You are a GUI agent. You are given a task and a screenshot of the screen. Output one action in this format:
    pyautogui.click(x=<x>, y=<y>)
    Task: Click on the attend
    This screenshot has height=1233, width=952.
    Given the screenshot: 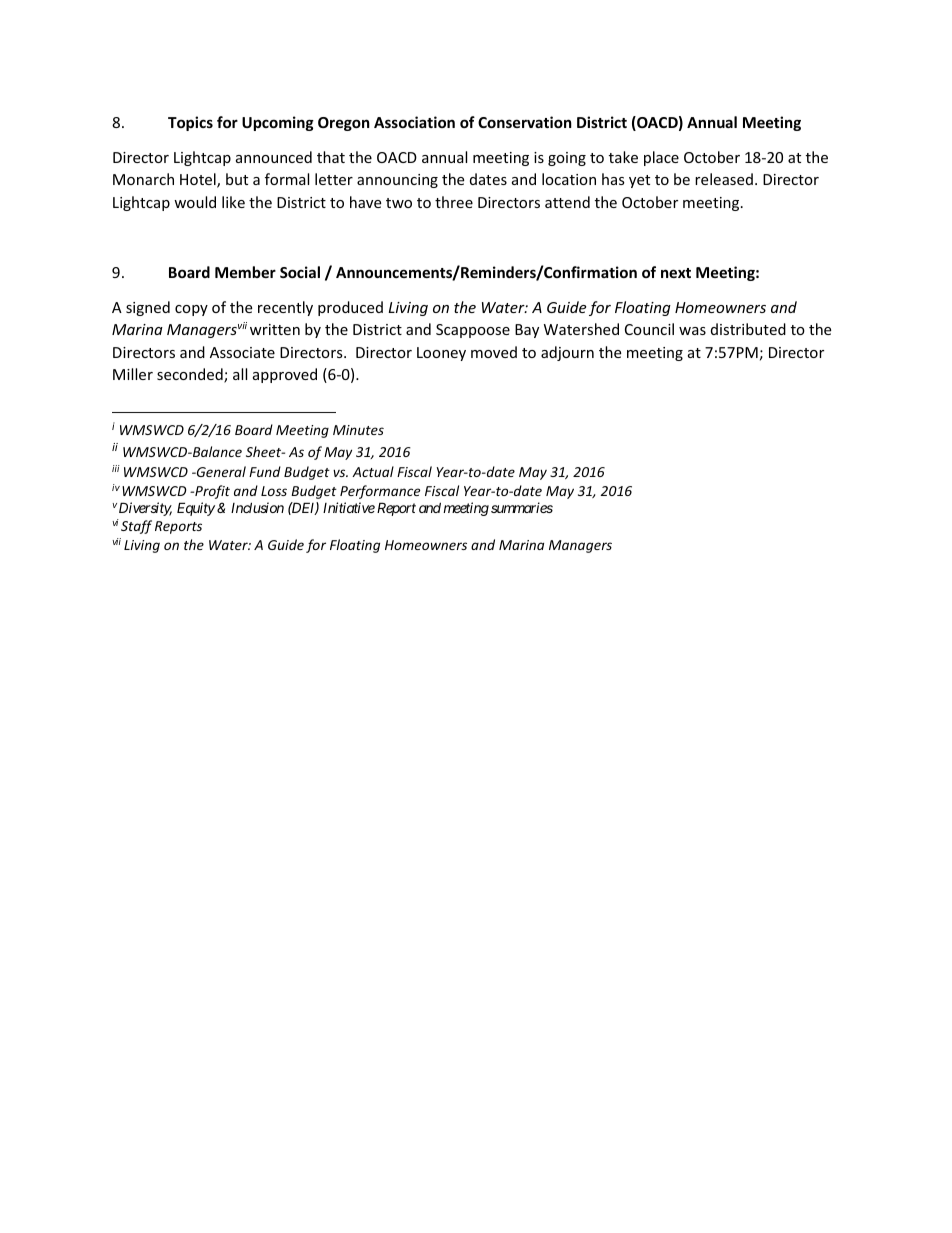 What is the action you would take?
    pyautogui.click(x=567, y=202)
